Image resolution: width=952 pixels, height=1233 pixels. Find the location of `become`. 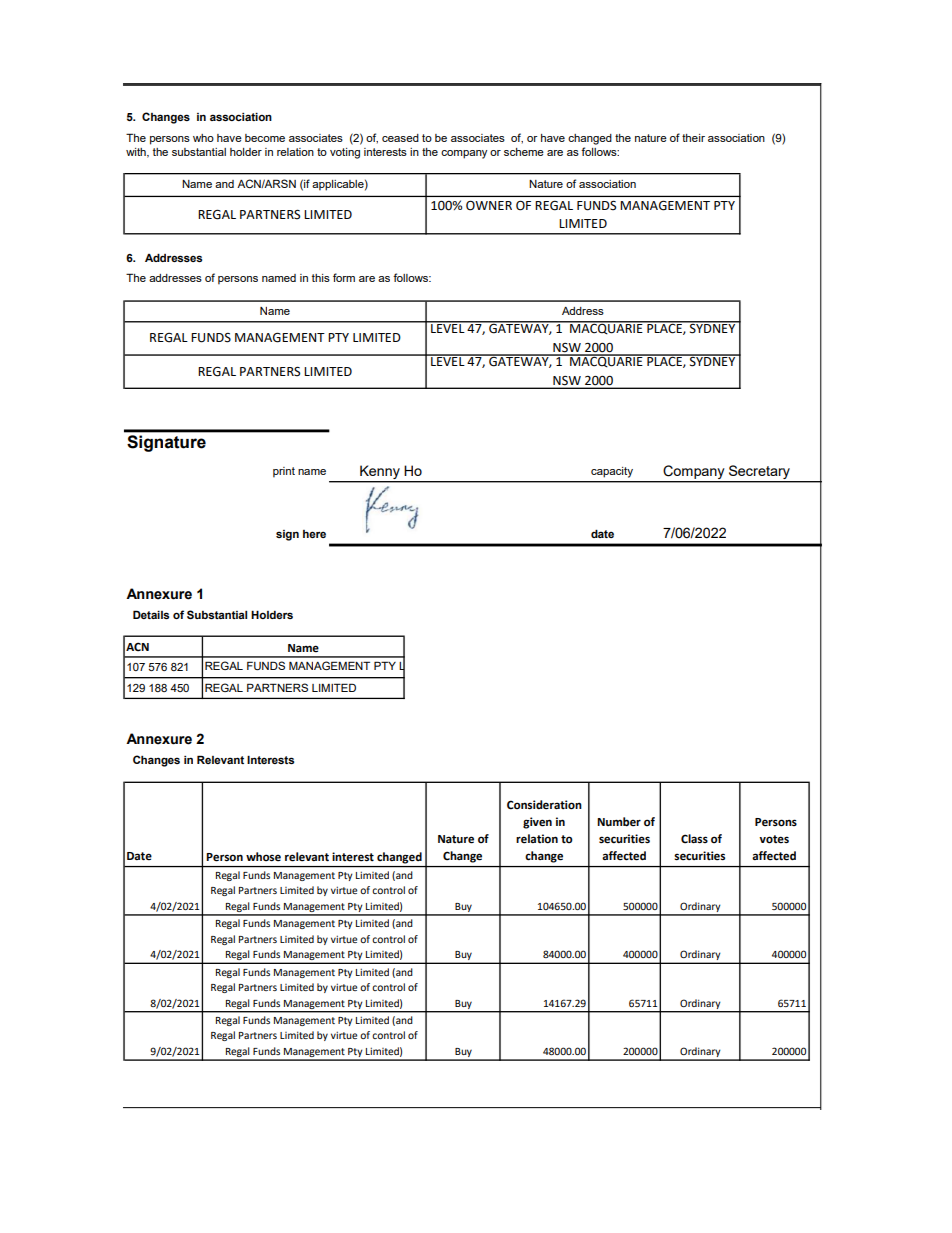

become is located at coordinates (265, 138).
